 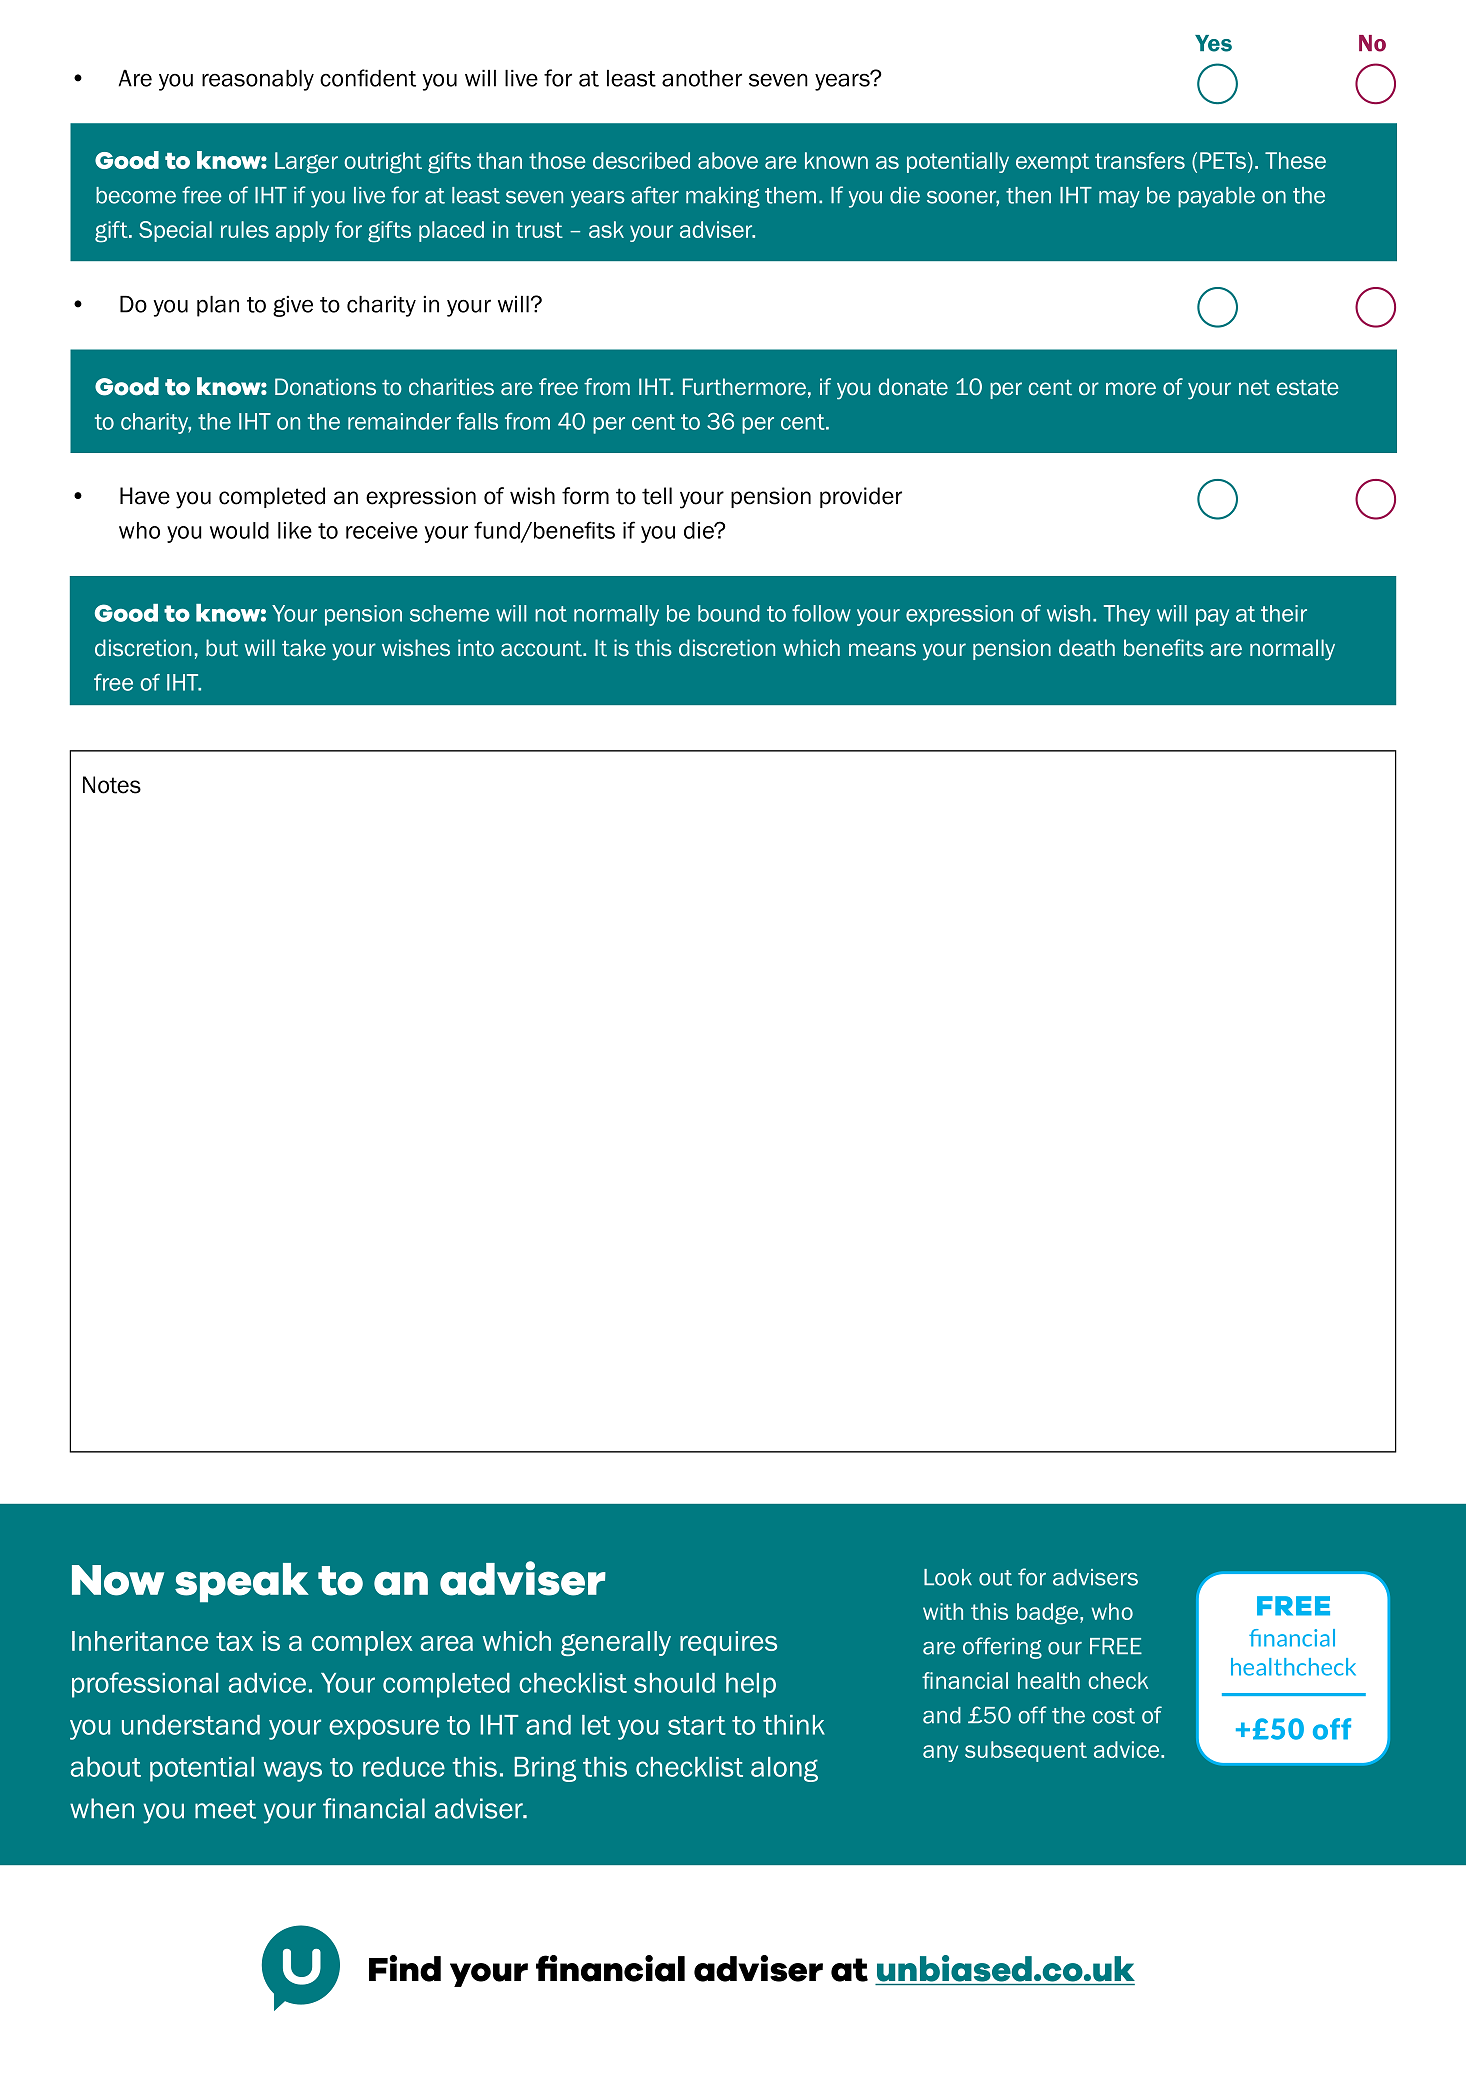 What do you see at coordinates (112, 785) in the page?
I see `Notes` at bounding box center [112, 785].
